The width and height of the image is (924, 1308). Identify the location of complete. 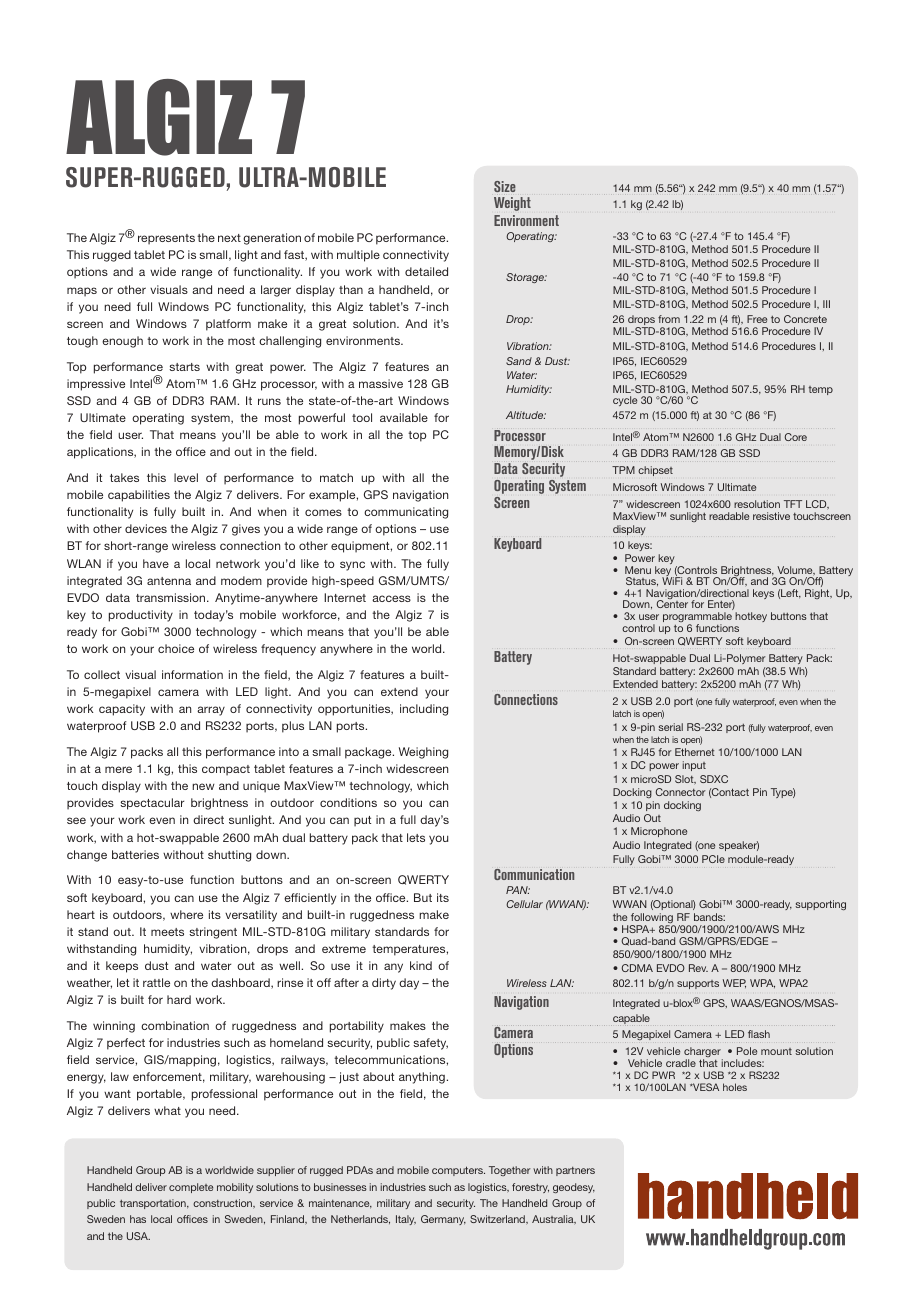
(191, 1188).
